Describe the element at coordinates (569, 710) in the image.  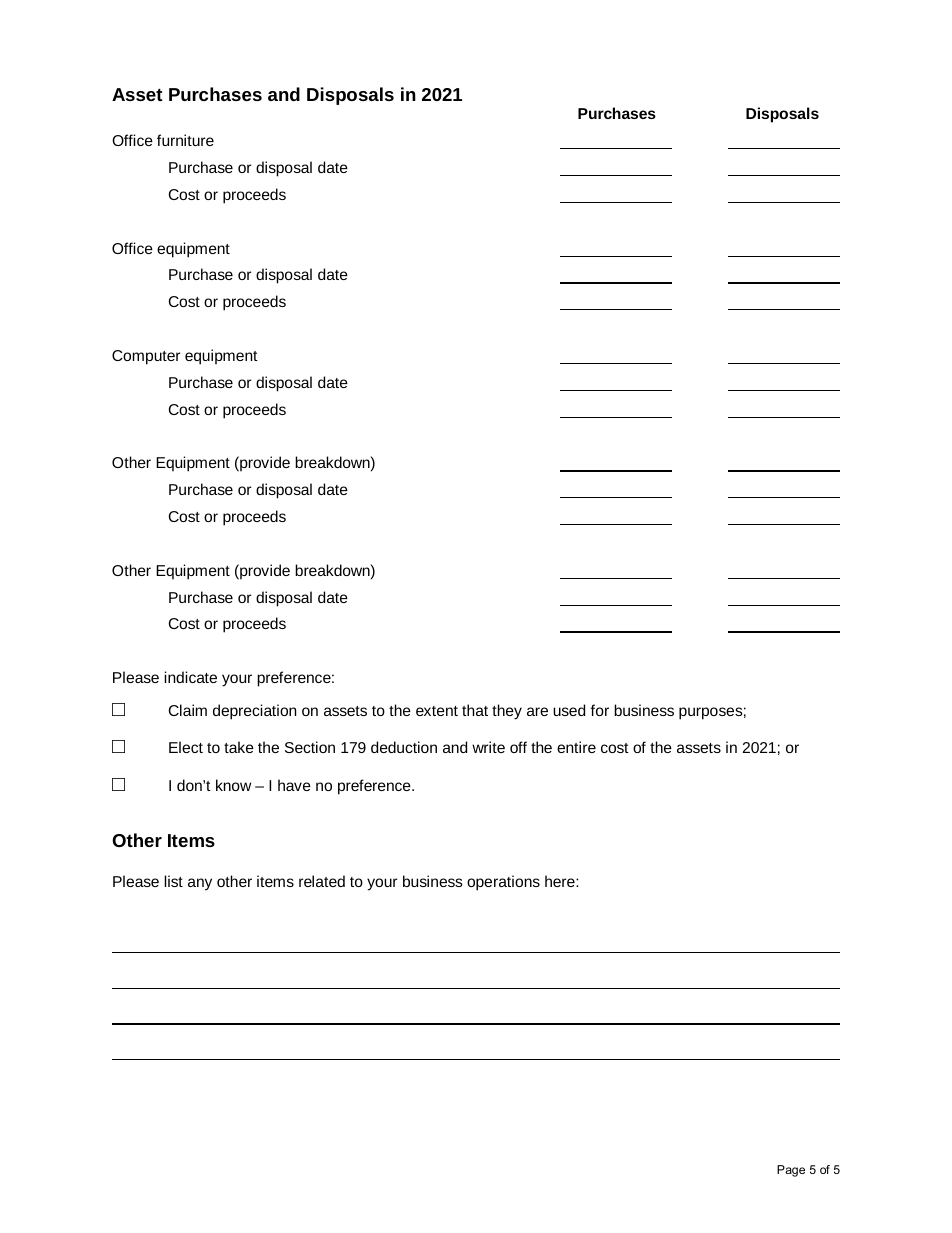
I see `used` at that location.
